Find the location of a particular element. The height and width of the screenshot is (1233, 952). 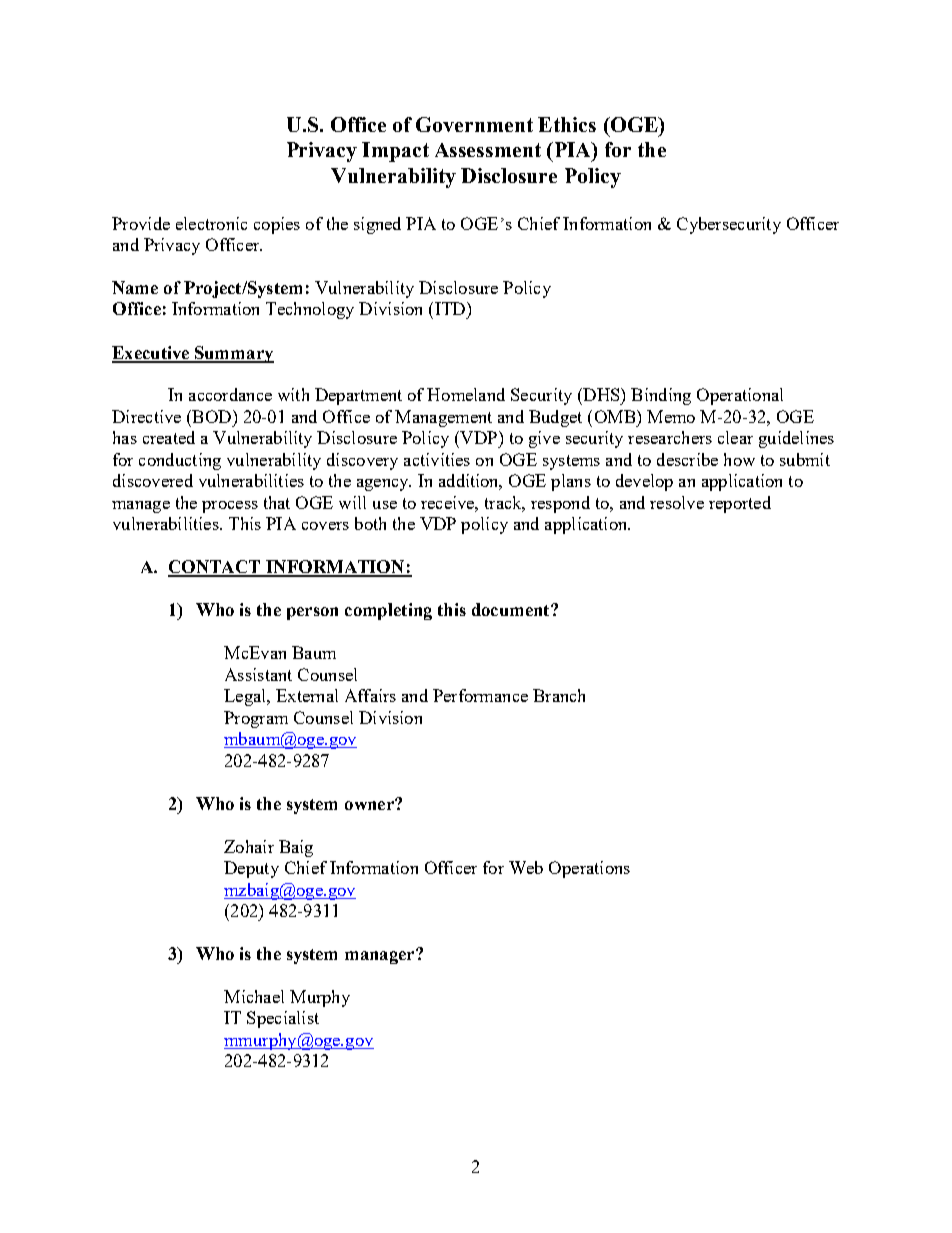

Branch is located at coordinates (559, 695).
